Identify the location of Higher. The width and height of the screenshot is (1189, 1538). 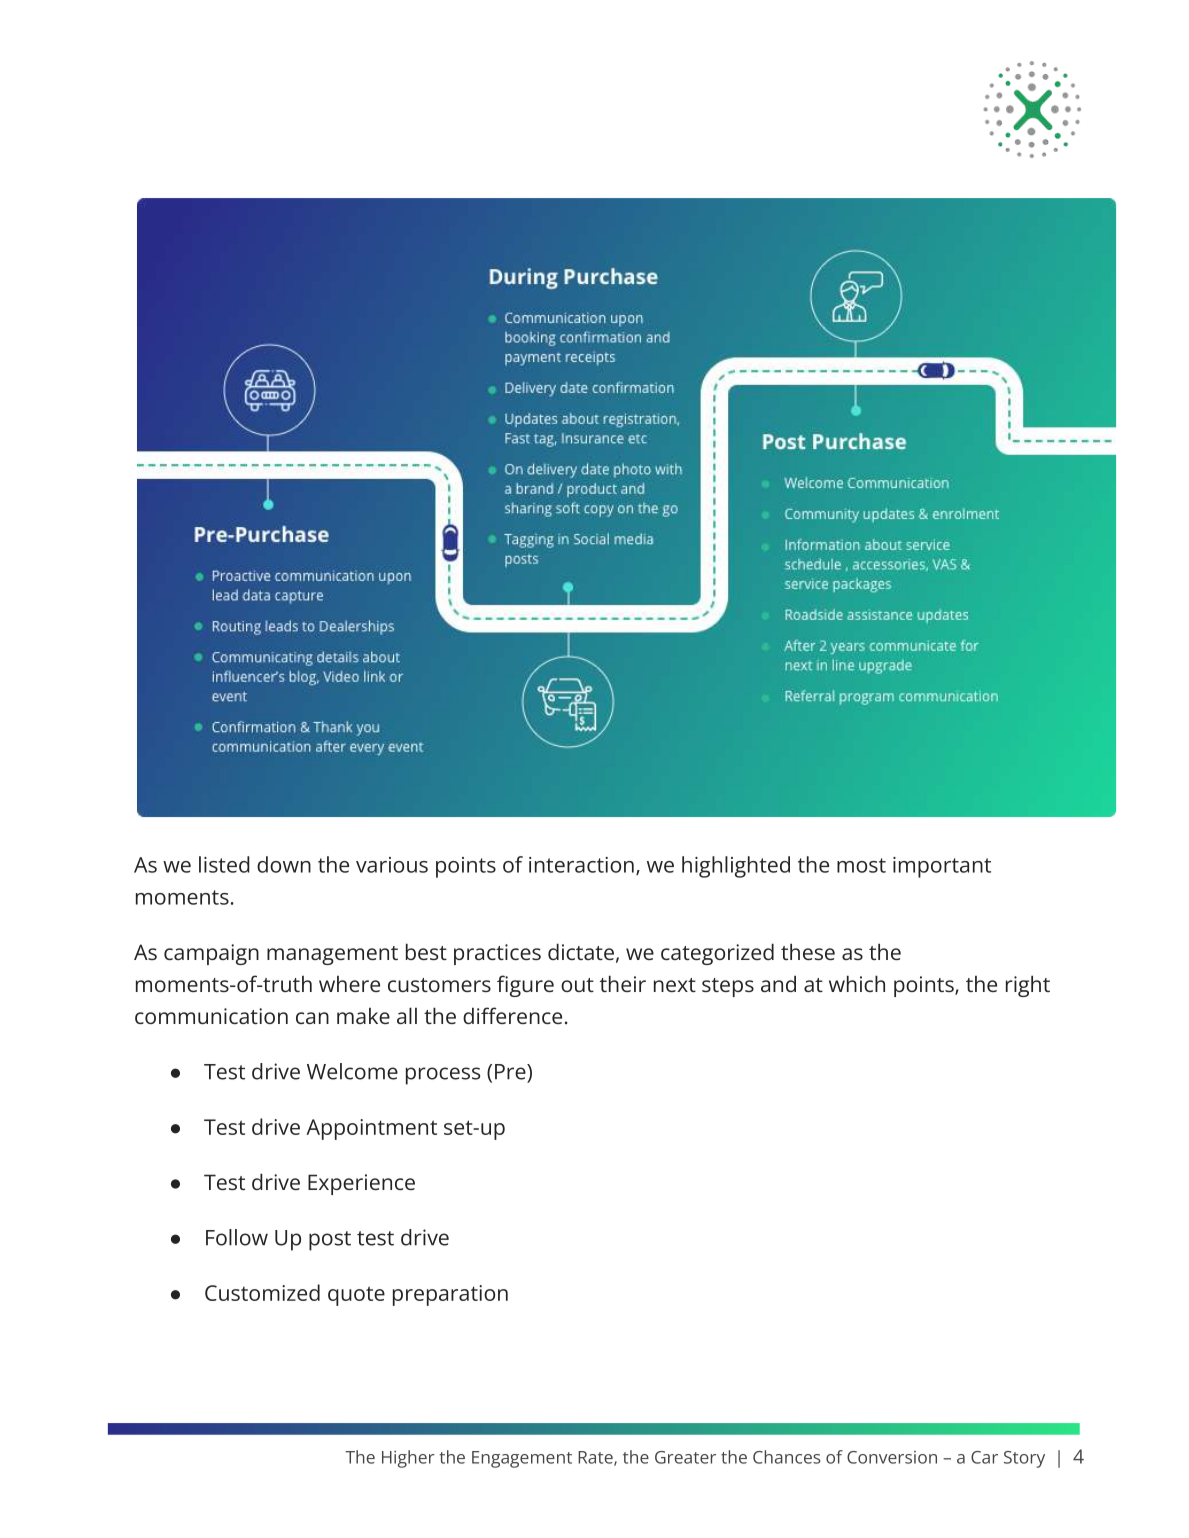
(408, 1459).
